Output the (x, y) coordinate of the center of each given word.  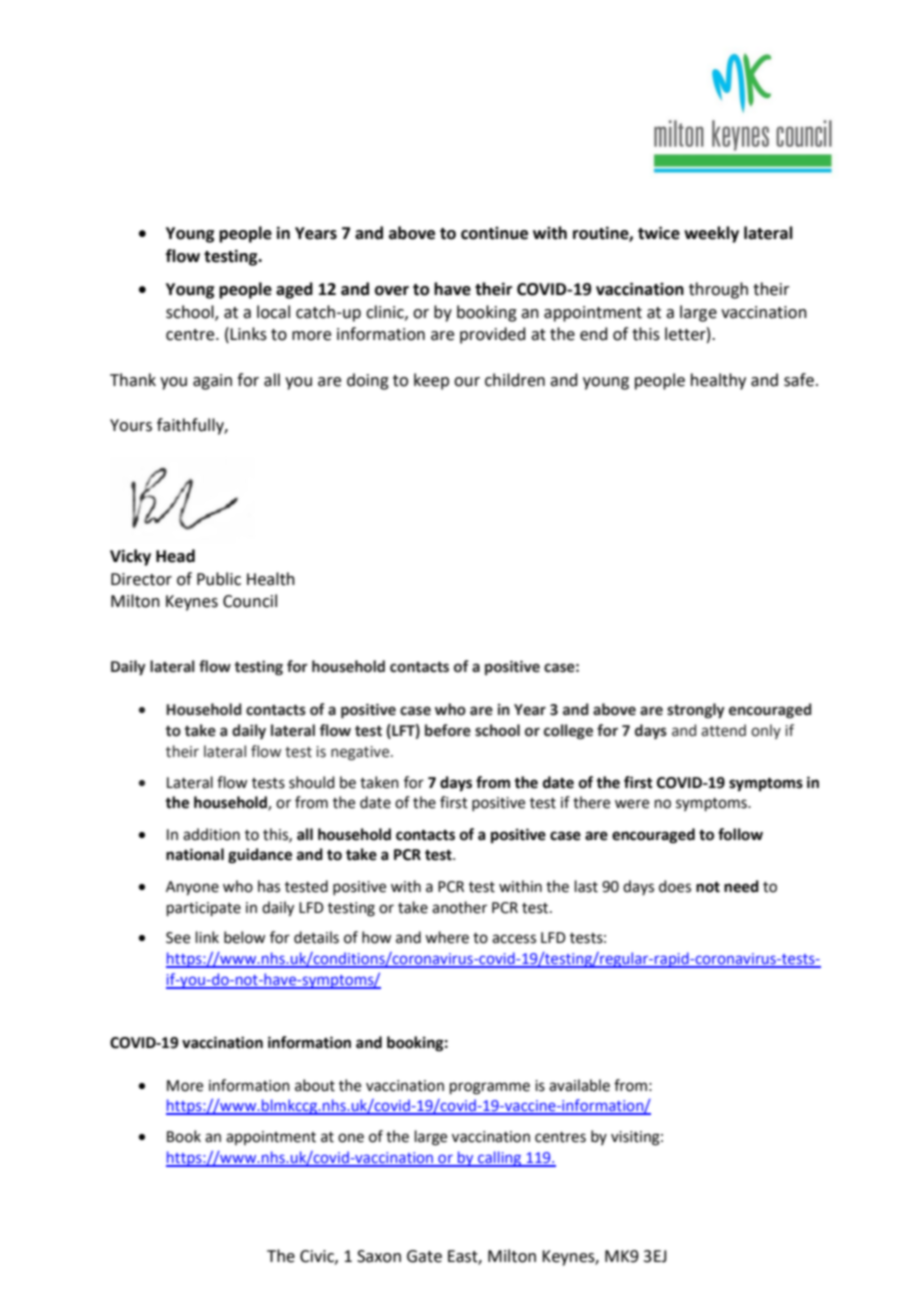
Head (175, 556)
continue (494, 233)
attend (723, 730)
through (718, 290)
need (741, 886)
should (312, 782)
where (447, 937)
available (579, 1085)
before (448, 730)
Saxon (379, 1256)
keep (431, 381)
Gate (424, 1256)
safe (799, 380)
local (273, 312)
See (178, 938)
